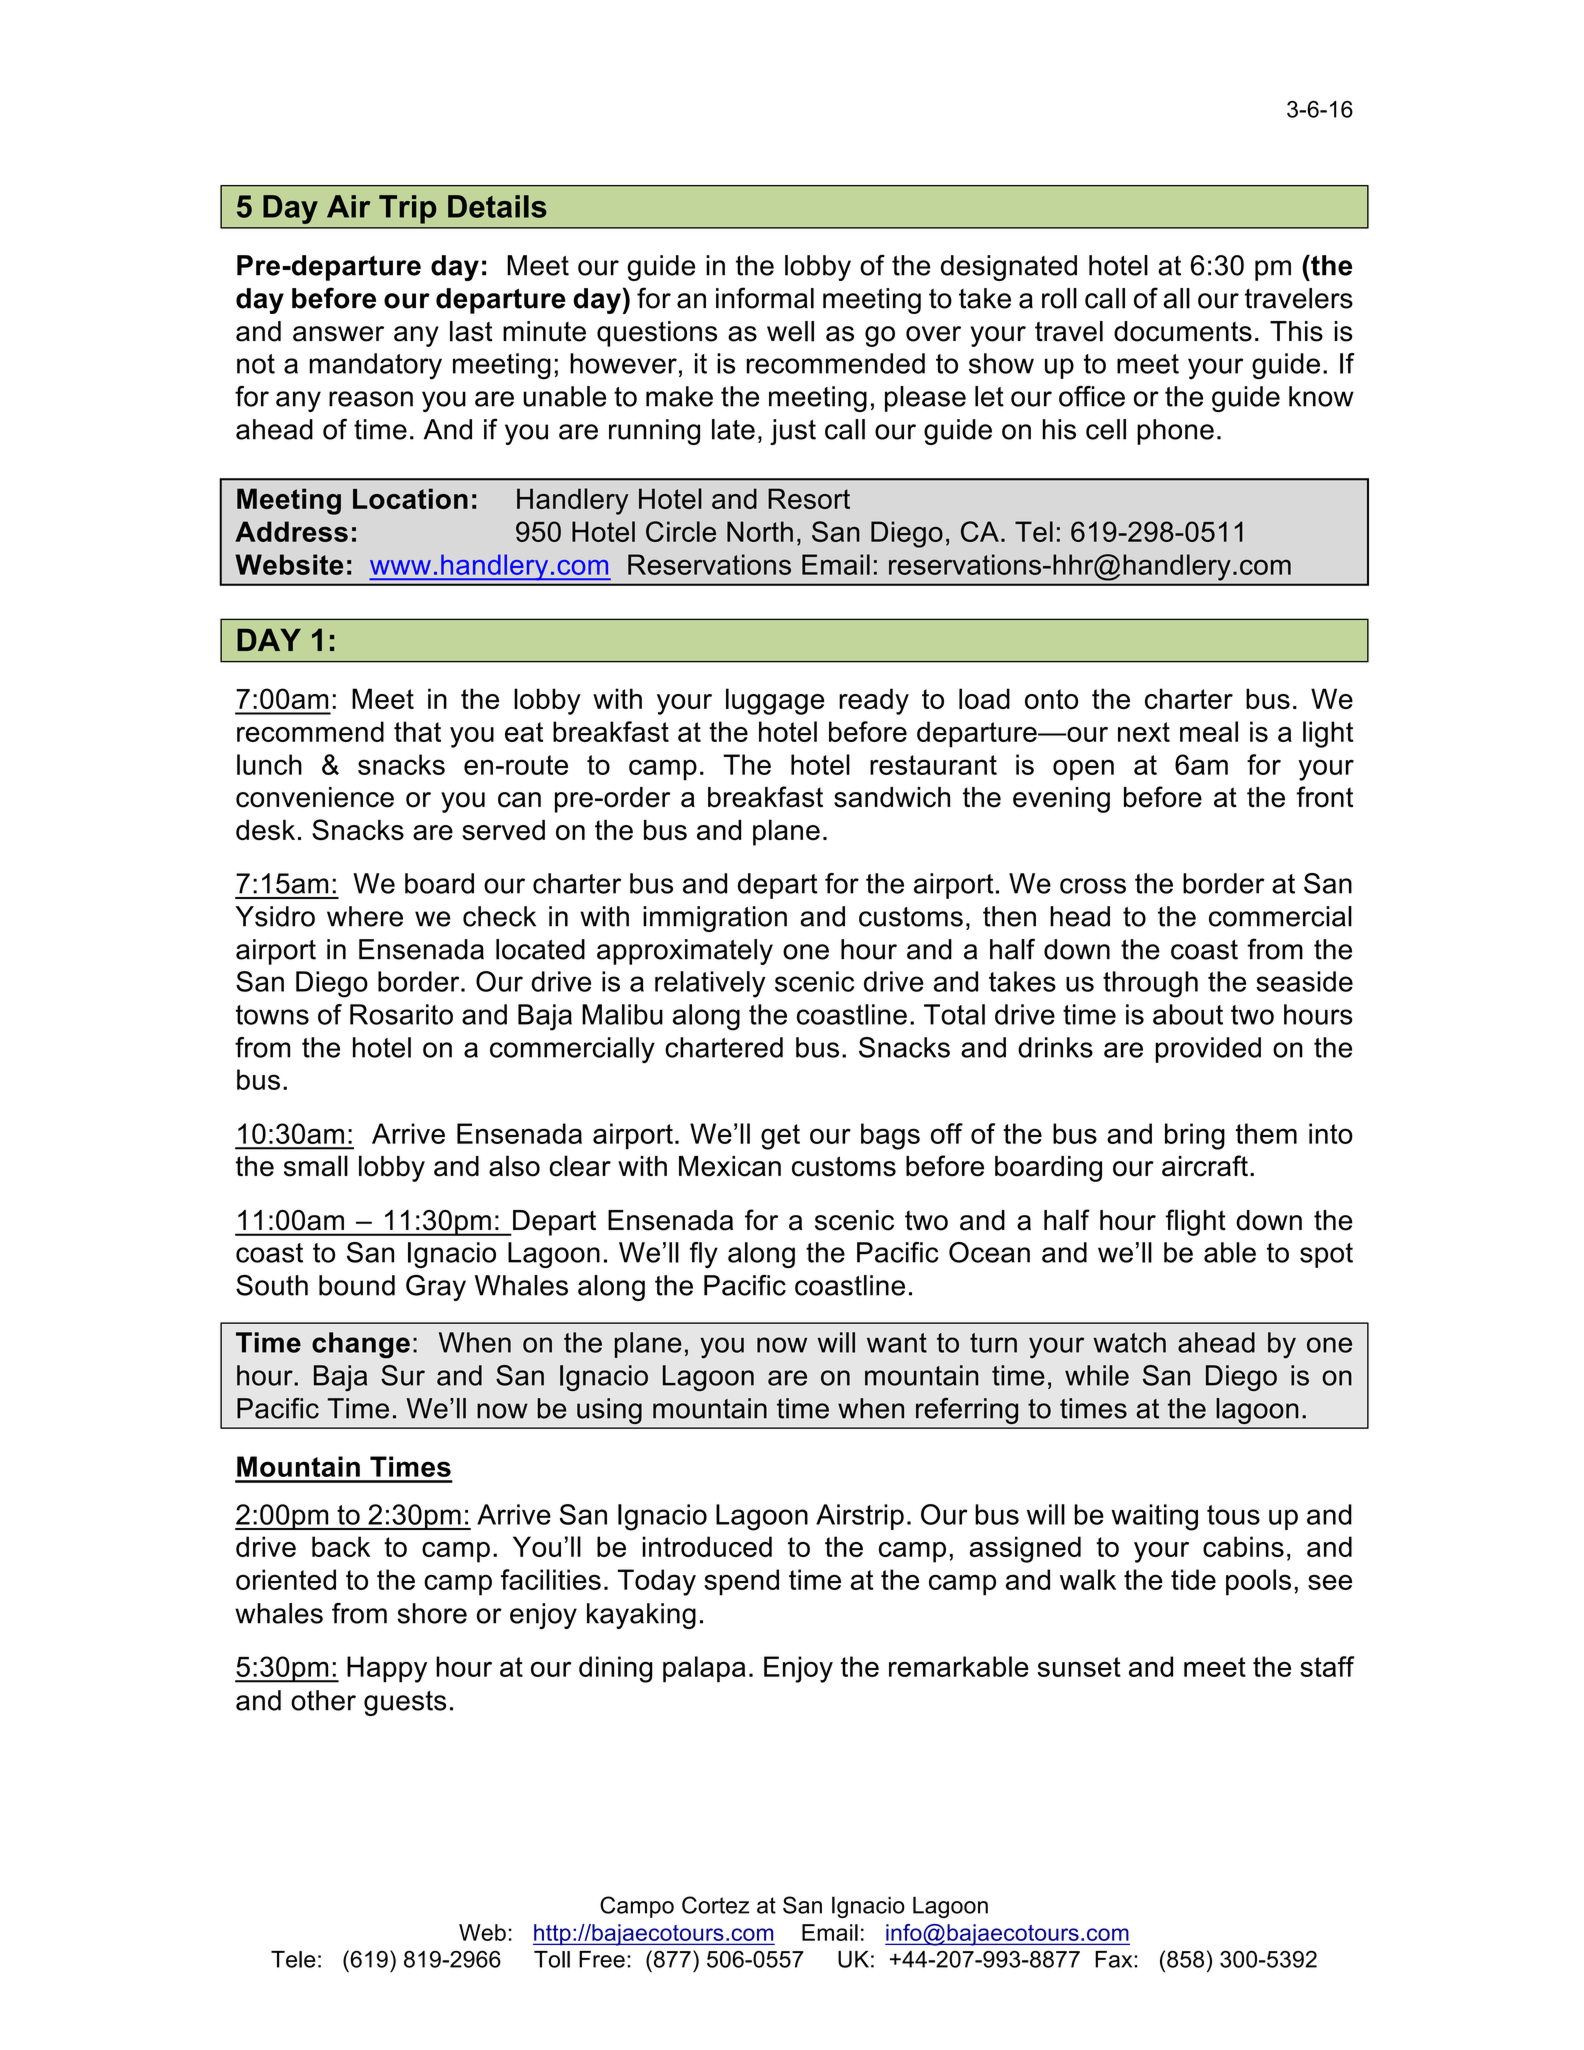  I want to click on documents, so click(1183, 331).
